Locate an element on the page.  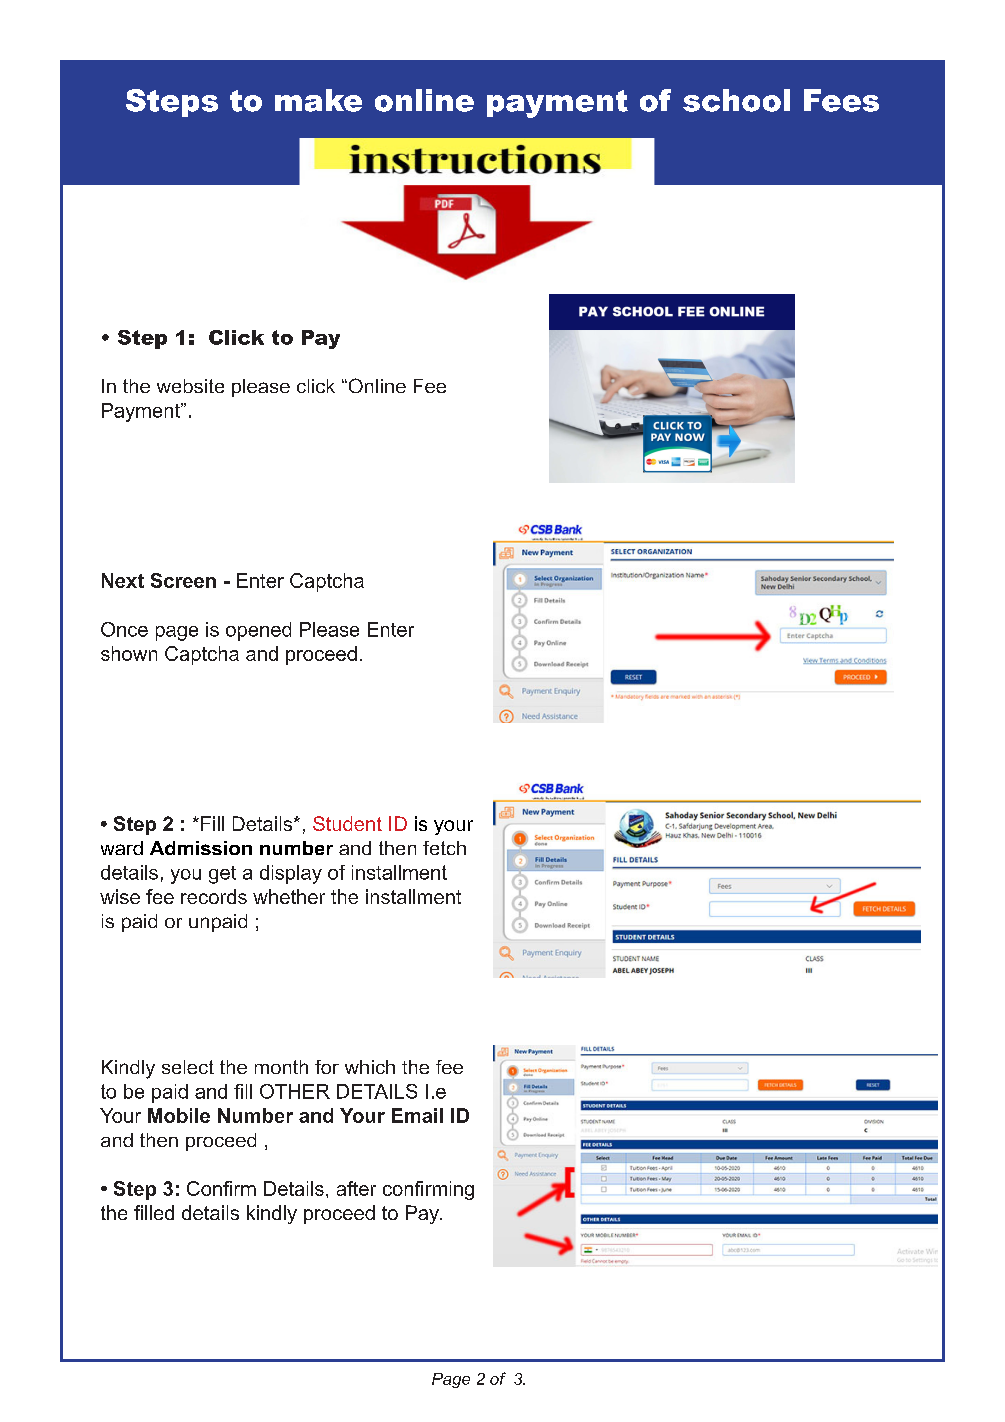
Email is located at coordinates (417, 1115).
